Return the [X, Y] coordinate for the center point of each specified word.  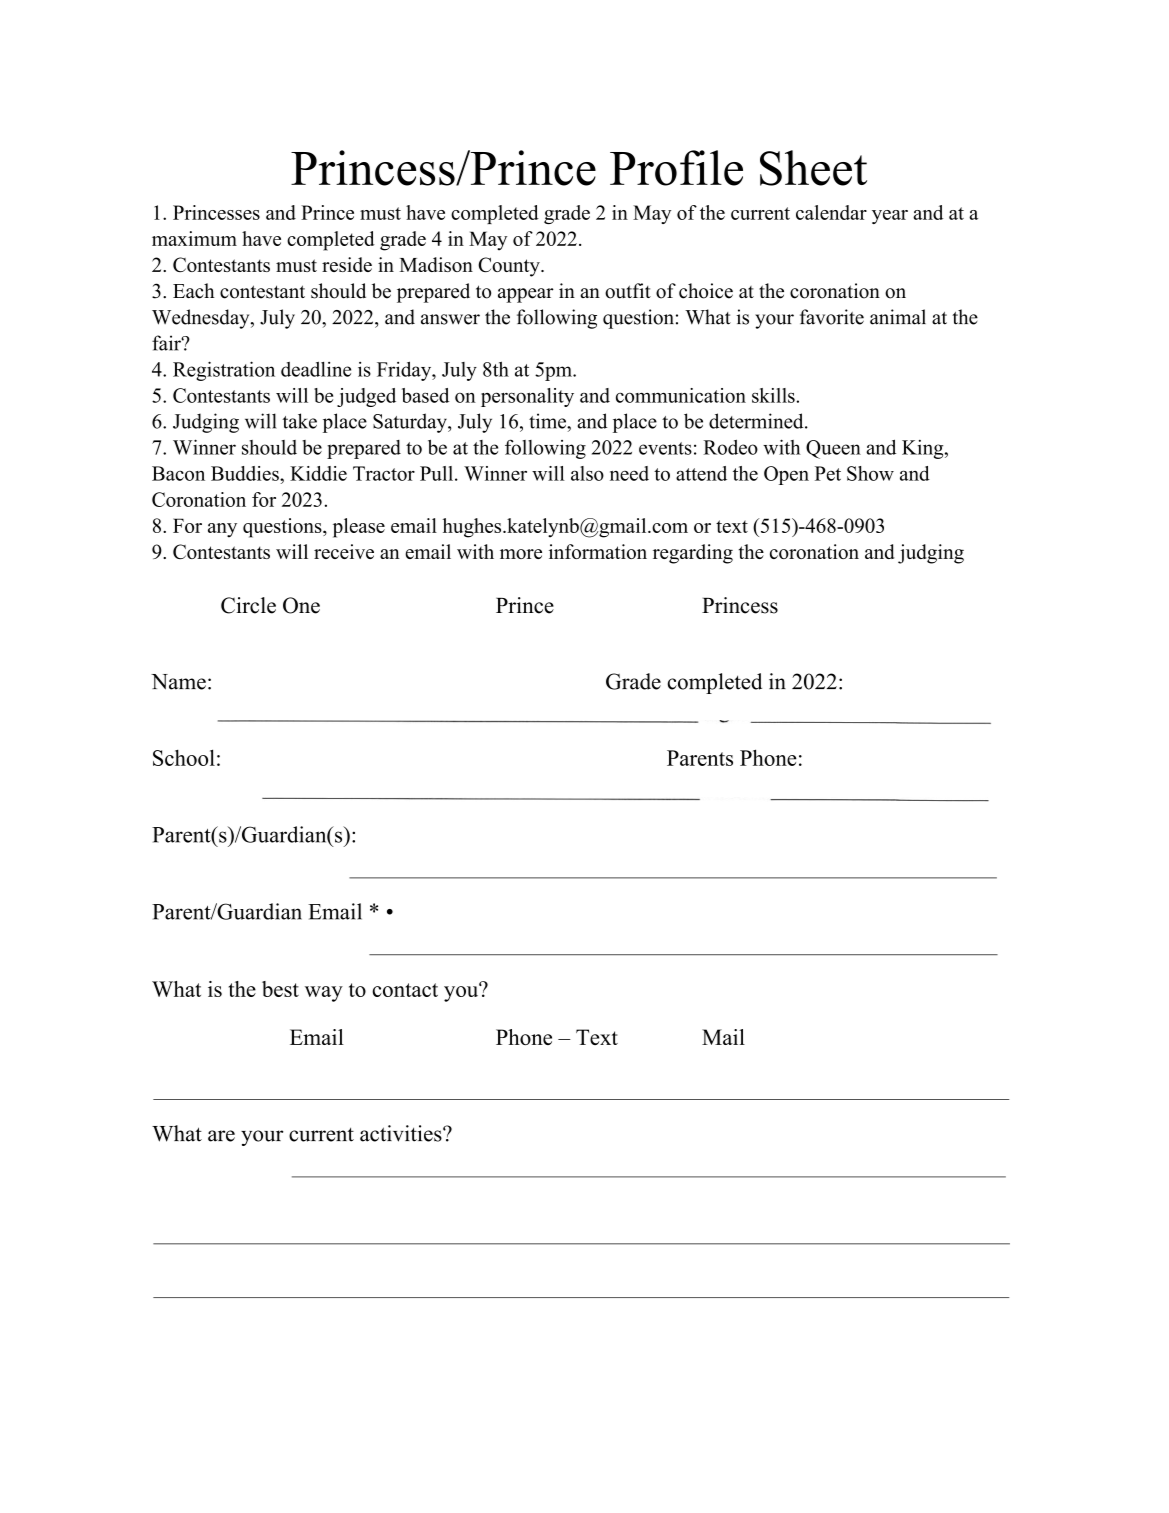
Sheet [813, 168]
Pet [828, 473]
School [184, 757]
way [324, 994]
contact [405, 990]
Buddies [246, 473]
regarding [693, 554]
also [587, 473]
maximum [194, 238]
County [510, 267]
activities [402, 1133]
